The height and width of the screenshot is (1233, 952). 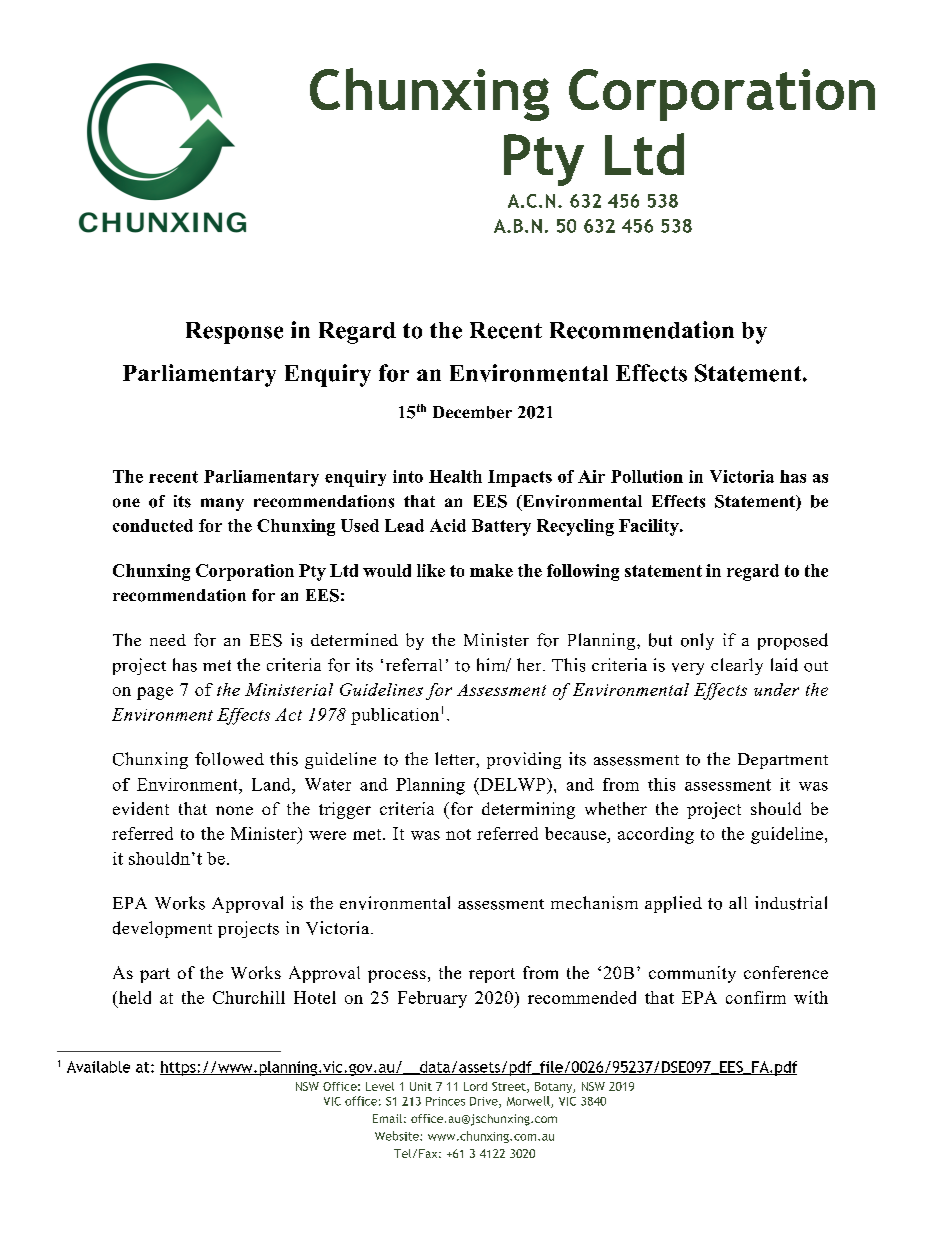 I want to click on conducted, so click(x=153, y=525).
